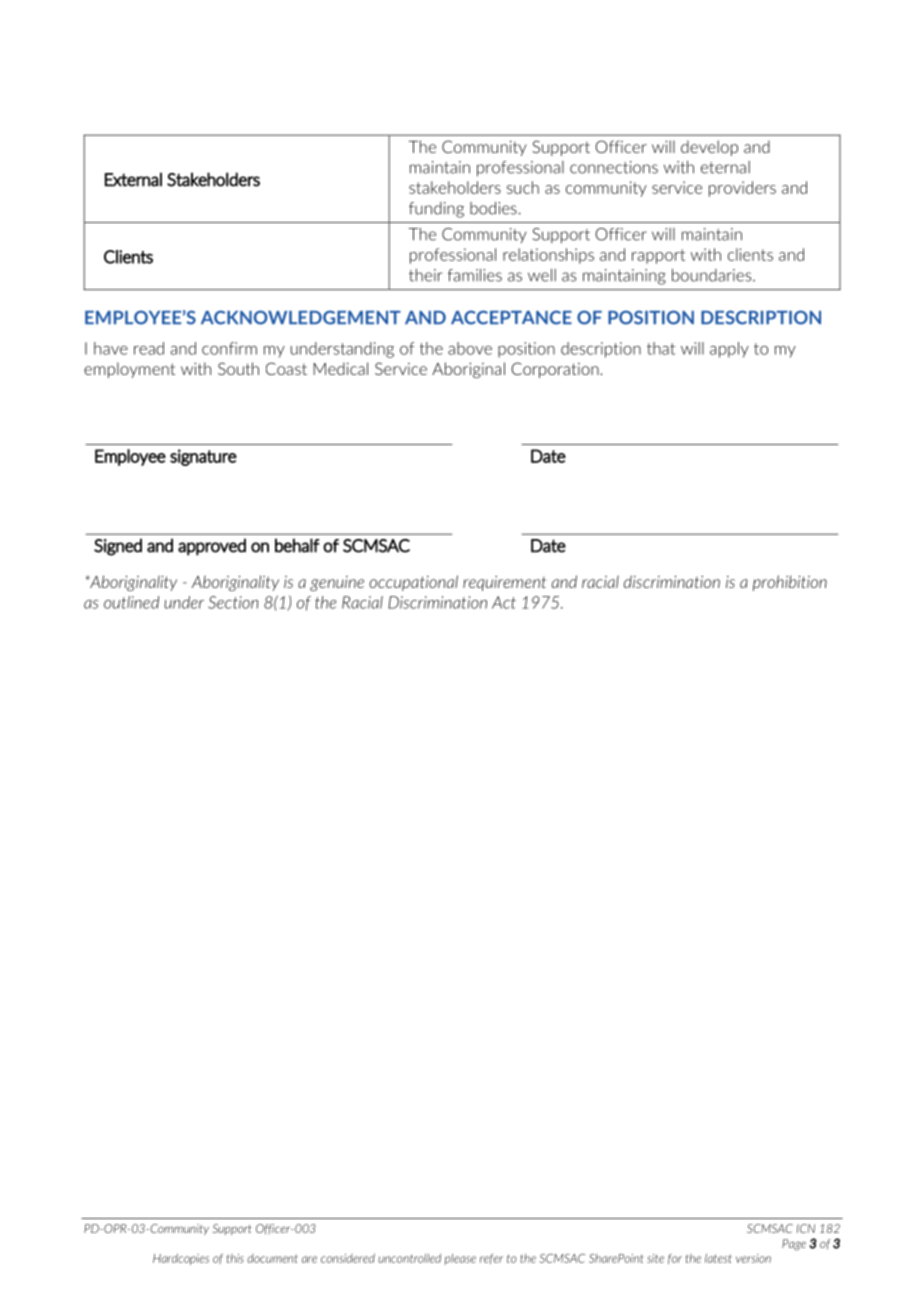  Describe the element at coordinates (504, 602) in the document. I see `Act` at that location.
